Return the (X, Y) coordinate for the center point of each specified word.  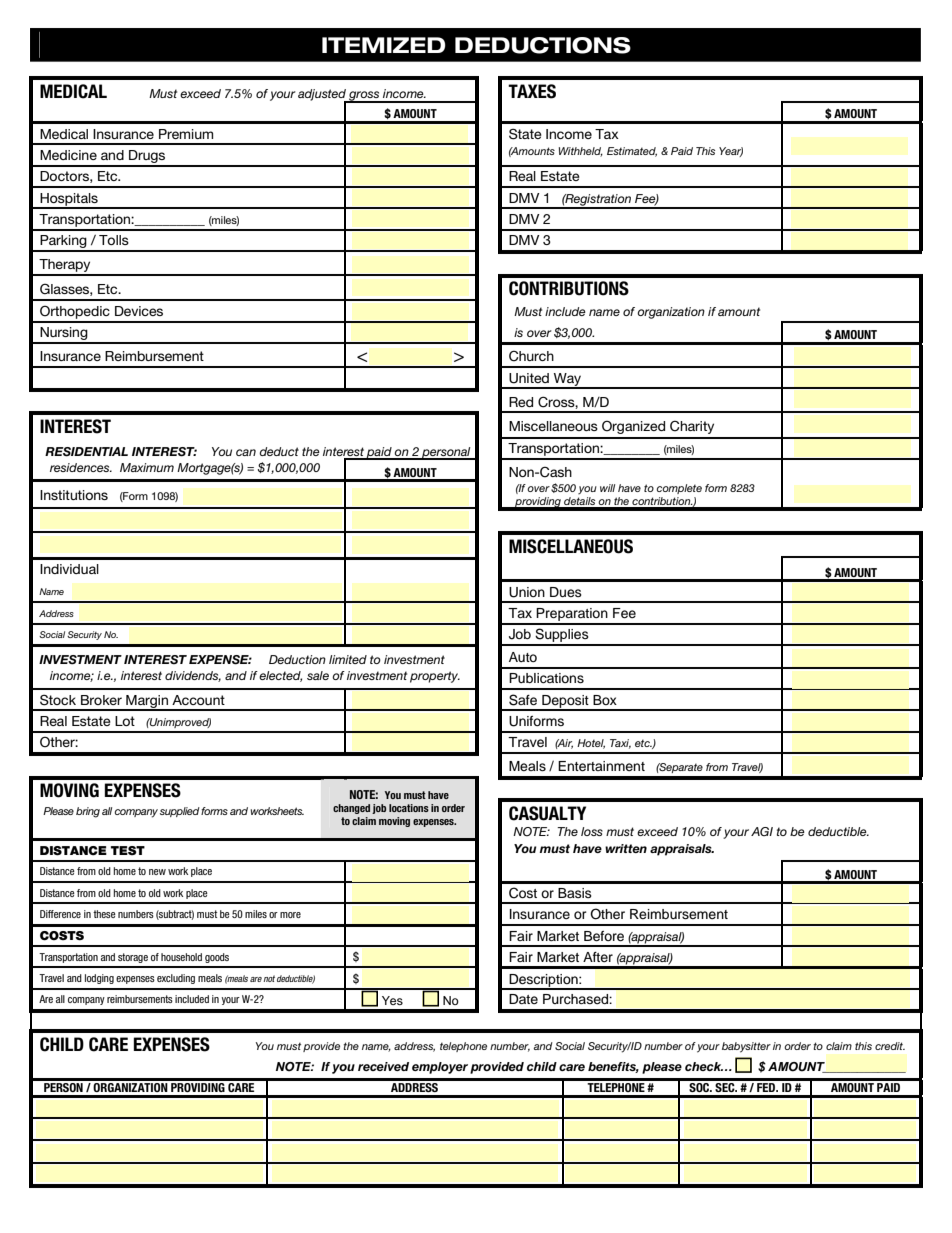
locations (409, 808)
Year (731, 152)
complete (679, 489)
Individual (69, 569)
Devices (139, 311)
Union (527, 592)
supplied (180, 812)
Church (531, 356)
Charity (692, 427)
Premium (186, 134)
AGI (762, 831)
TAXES (532, 91)
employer (440, 1068)
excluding (176, 979)
